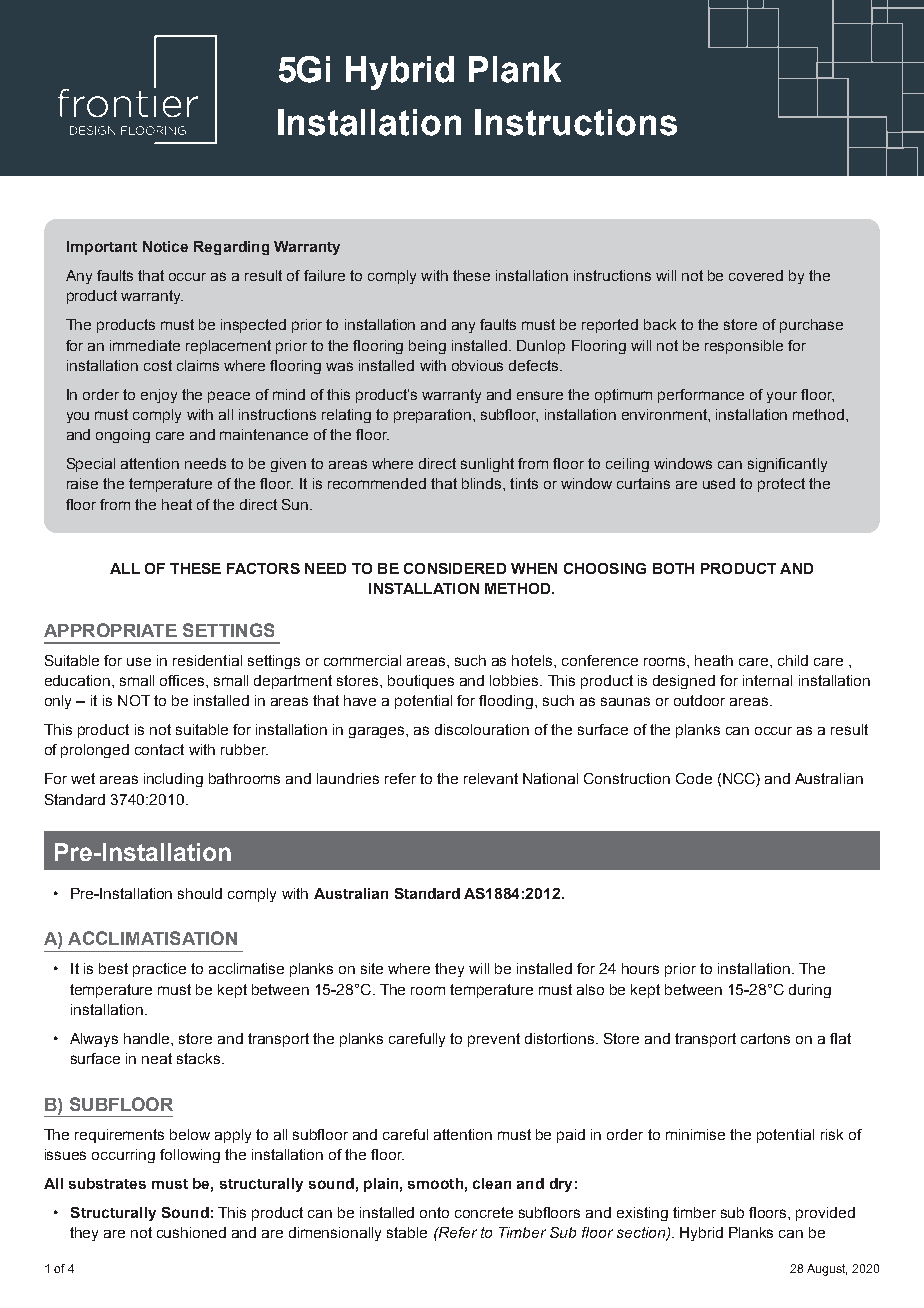  Describe the element at coordinates (673, 568) in the page. I see `BOTH` at that location.
